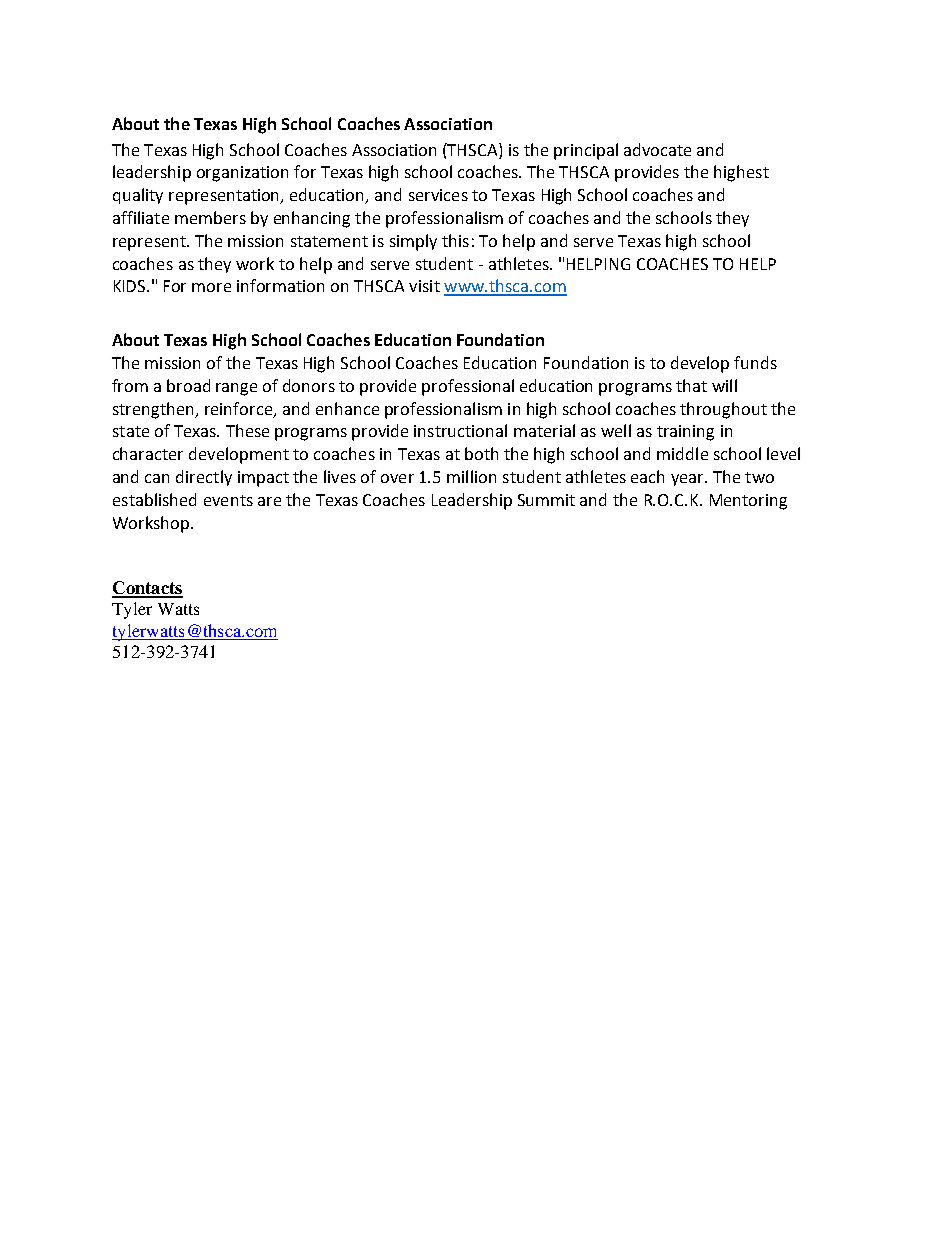 This screenshot has height=1233, width=952. Describe the element at coordinates (657, 149) in the screenshot. I see `advocate` at that location.
